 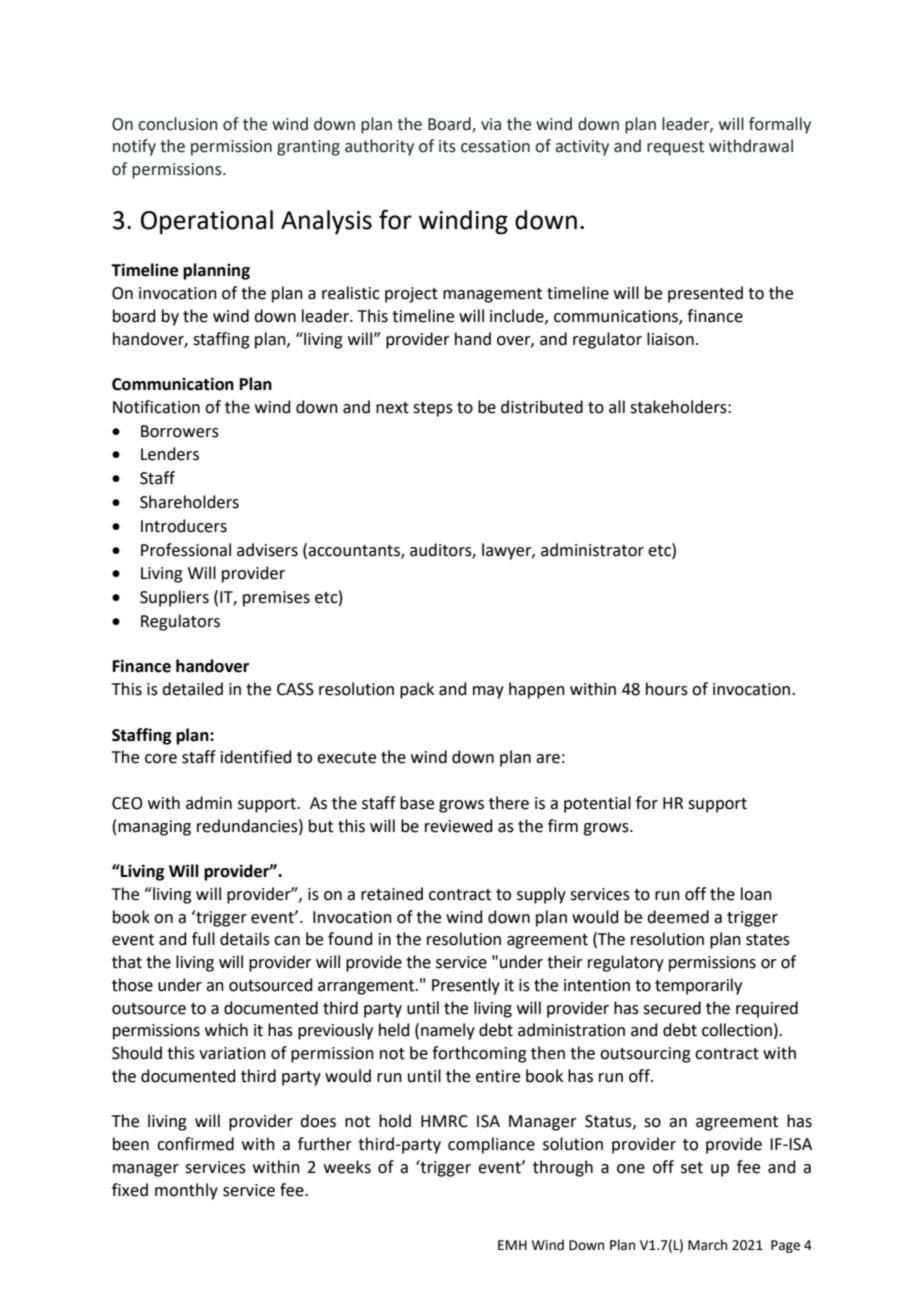 What do you see at coordinates (186, 550) in the screenshot?
I see `Professional` at bounding box center [186, 550].
